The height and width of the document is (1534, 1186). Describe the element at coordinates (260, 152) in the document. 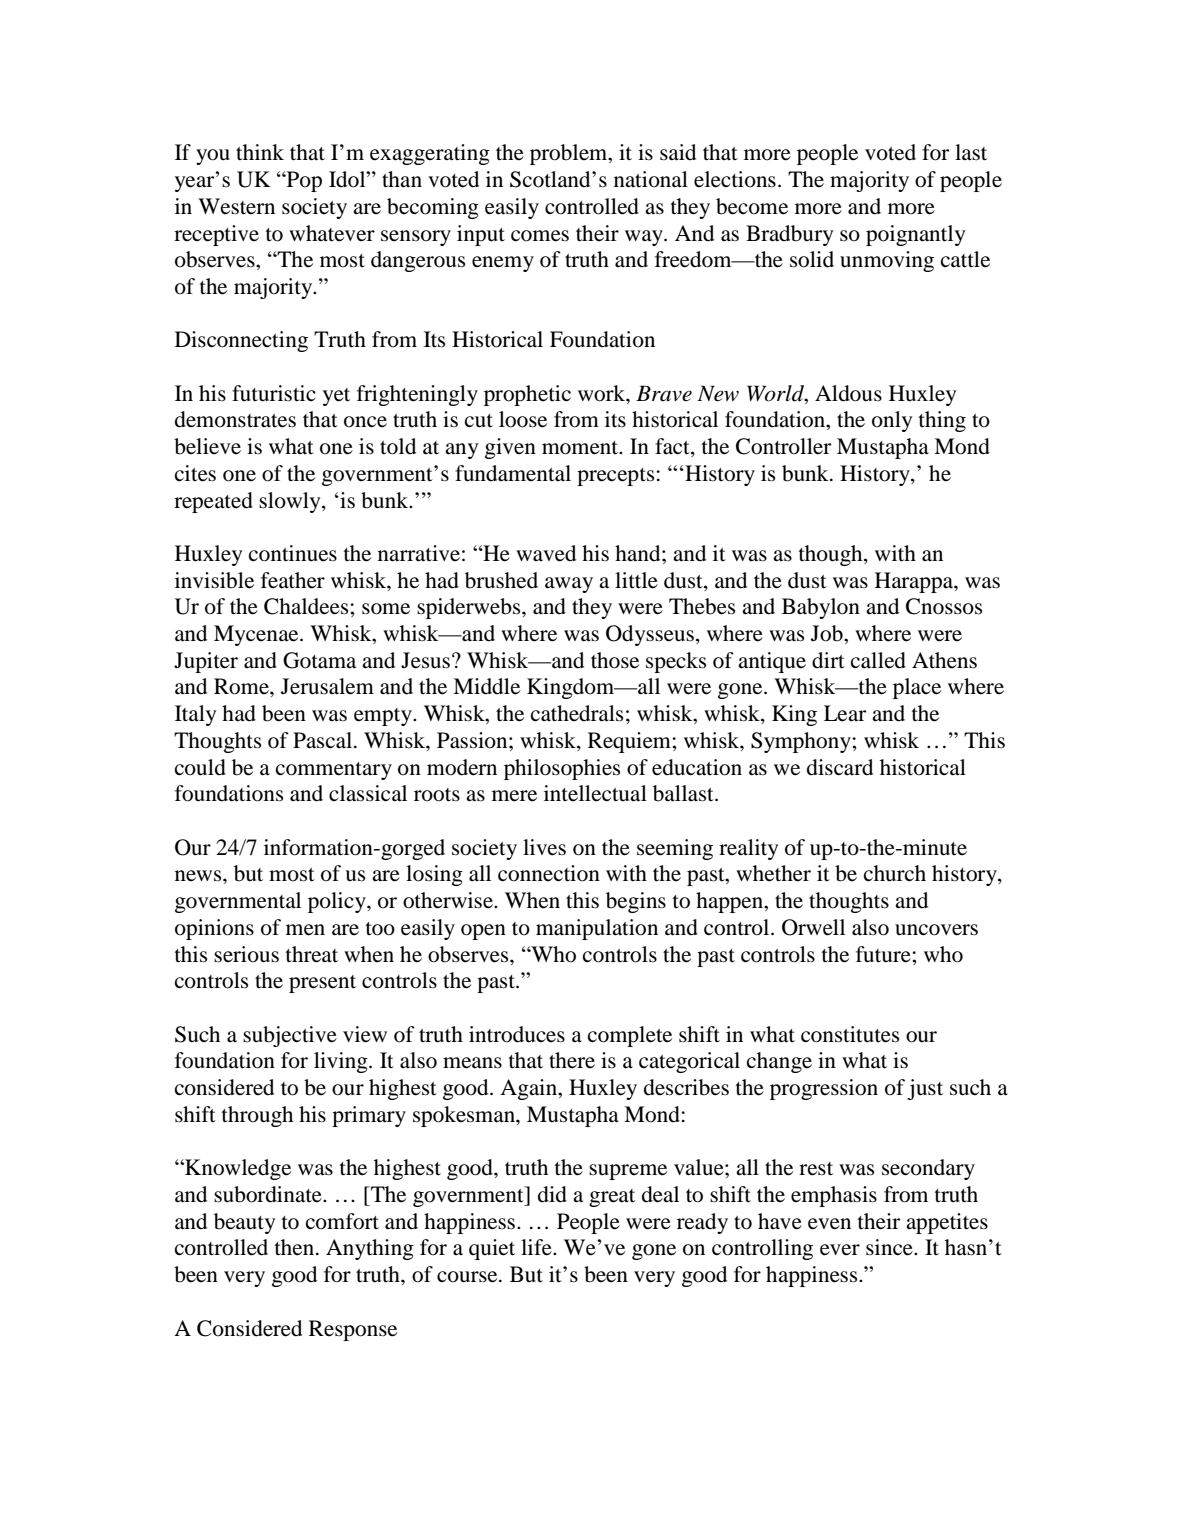

I see `think` at that location.
